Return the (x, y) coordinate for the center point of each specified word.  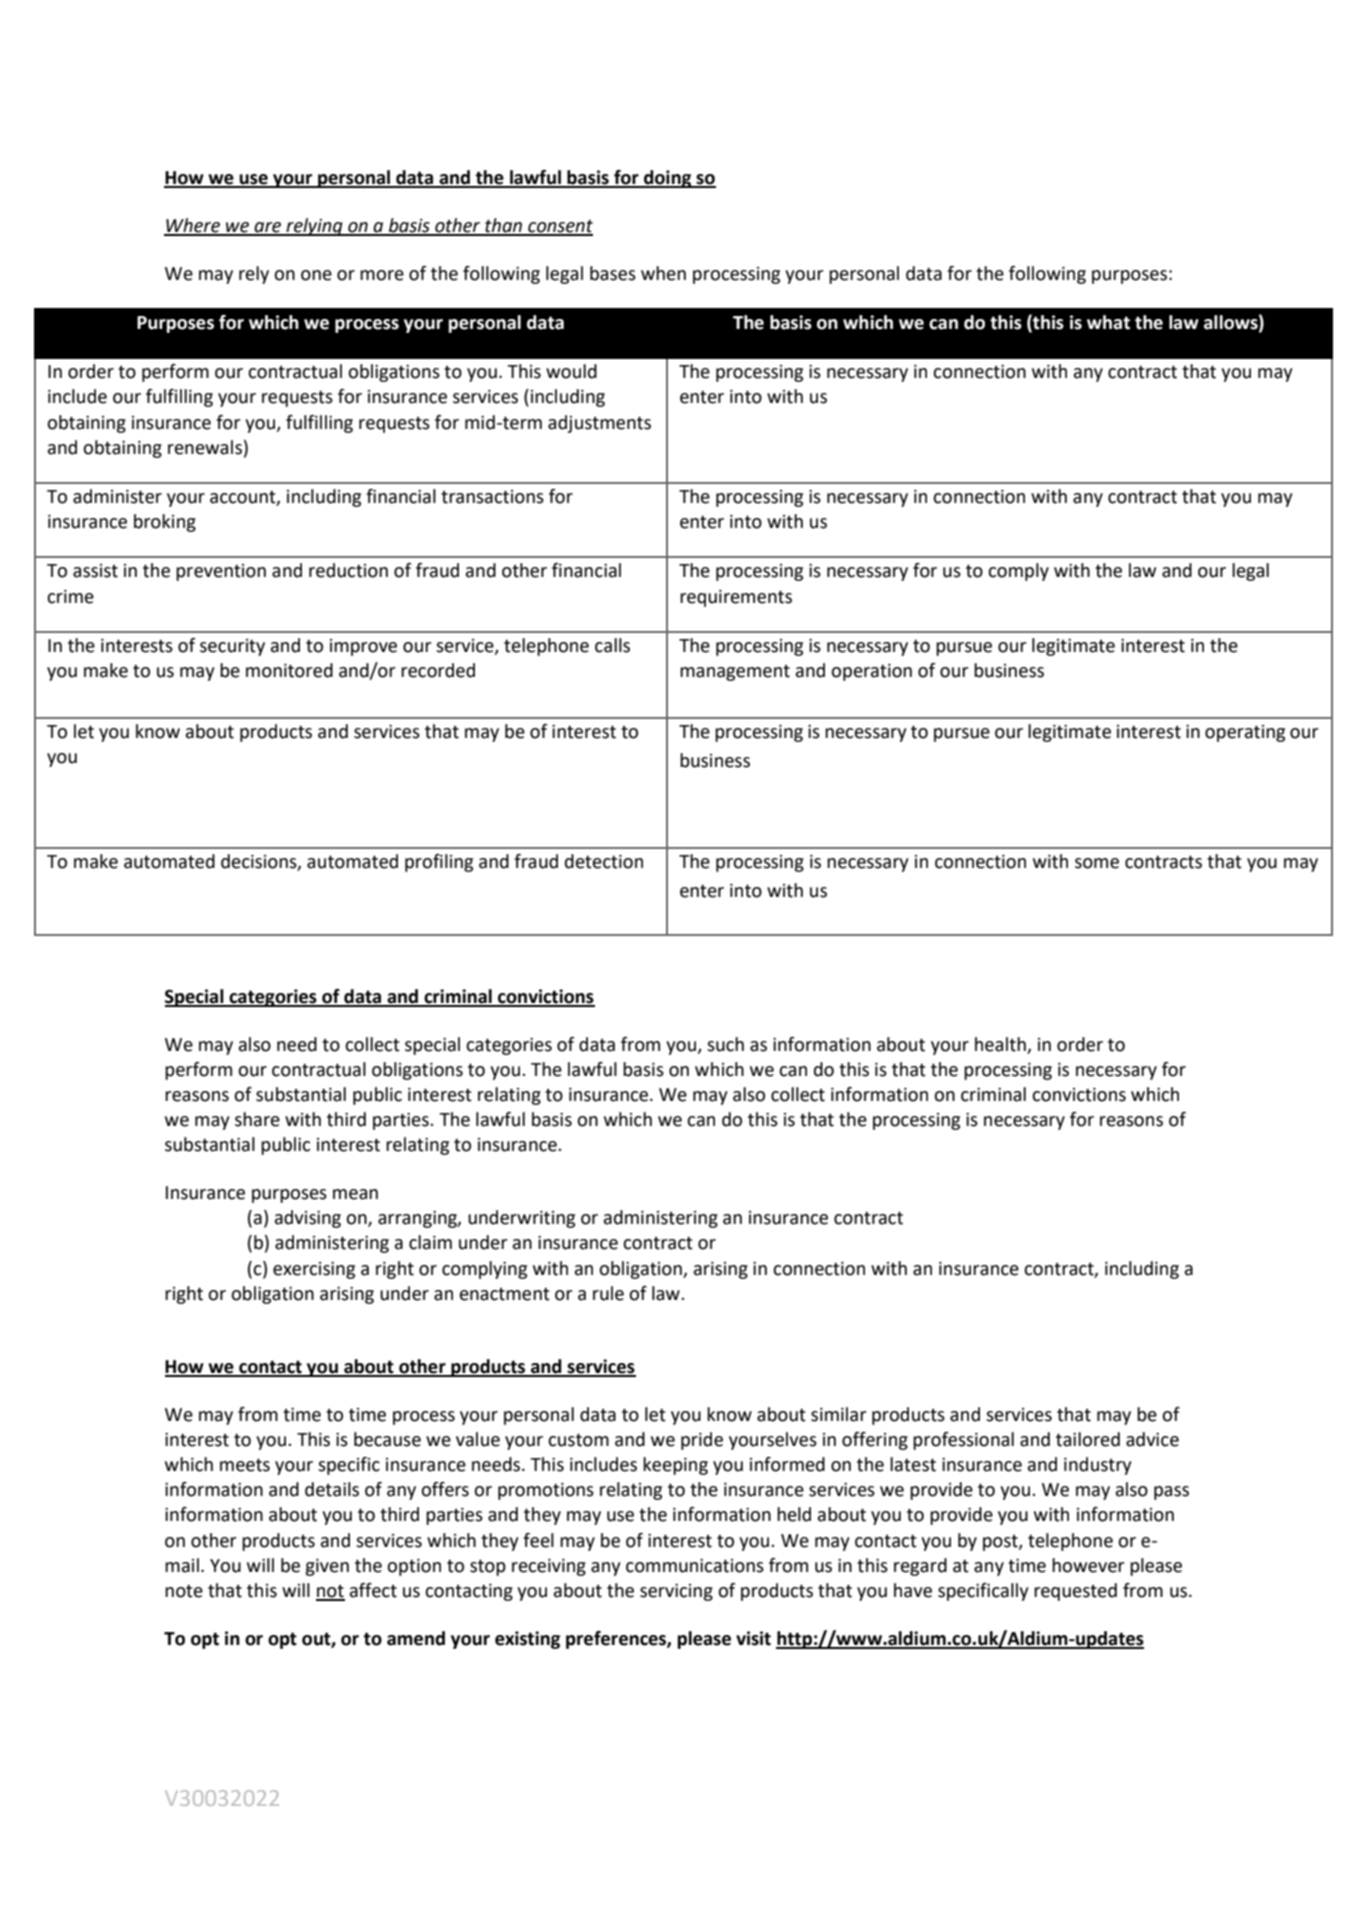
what (1108, 322)
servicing (676, 1592)
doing (668, 179)
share (257, 1119)
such (725, 1044)
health (1000, 1044)
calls (612, 645)
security (232, 647)
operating (1245, 733)
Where (193, 226)
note (184, 1591)
